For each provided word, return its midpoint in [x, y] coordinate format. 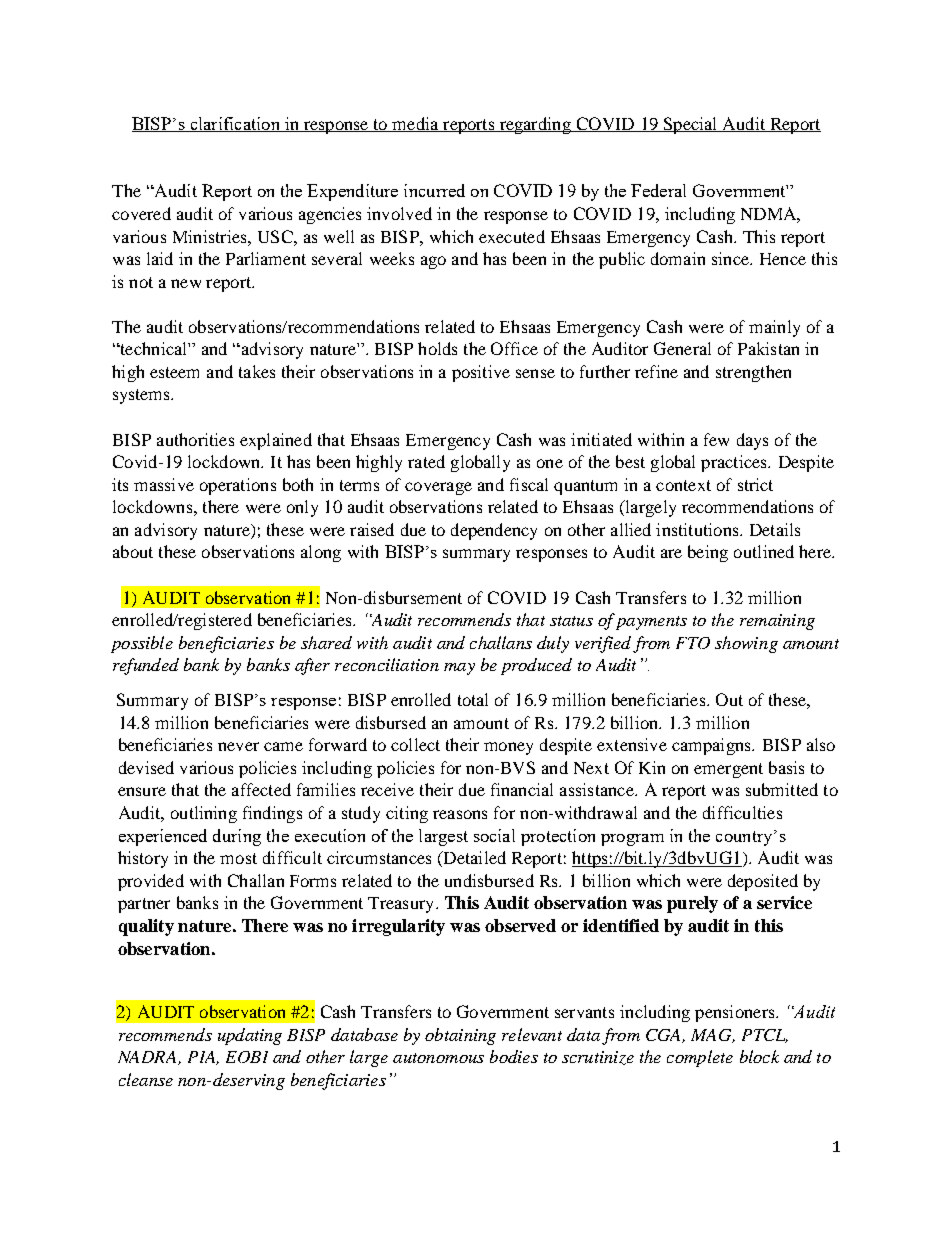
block [759, 1056]
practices [735, 463]
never [238, 746]
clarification [235, 124]
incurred [434, 190]
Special [690, 125]
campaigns [712, 746]
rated [426, 461]
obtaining [460, 1036]
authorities [195, 439]
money [508, 748]
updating [250, 1036]
